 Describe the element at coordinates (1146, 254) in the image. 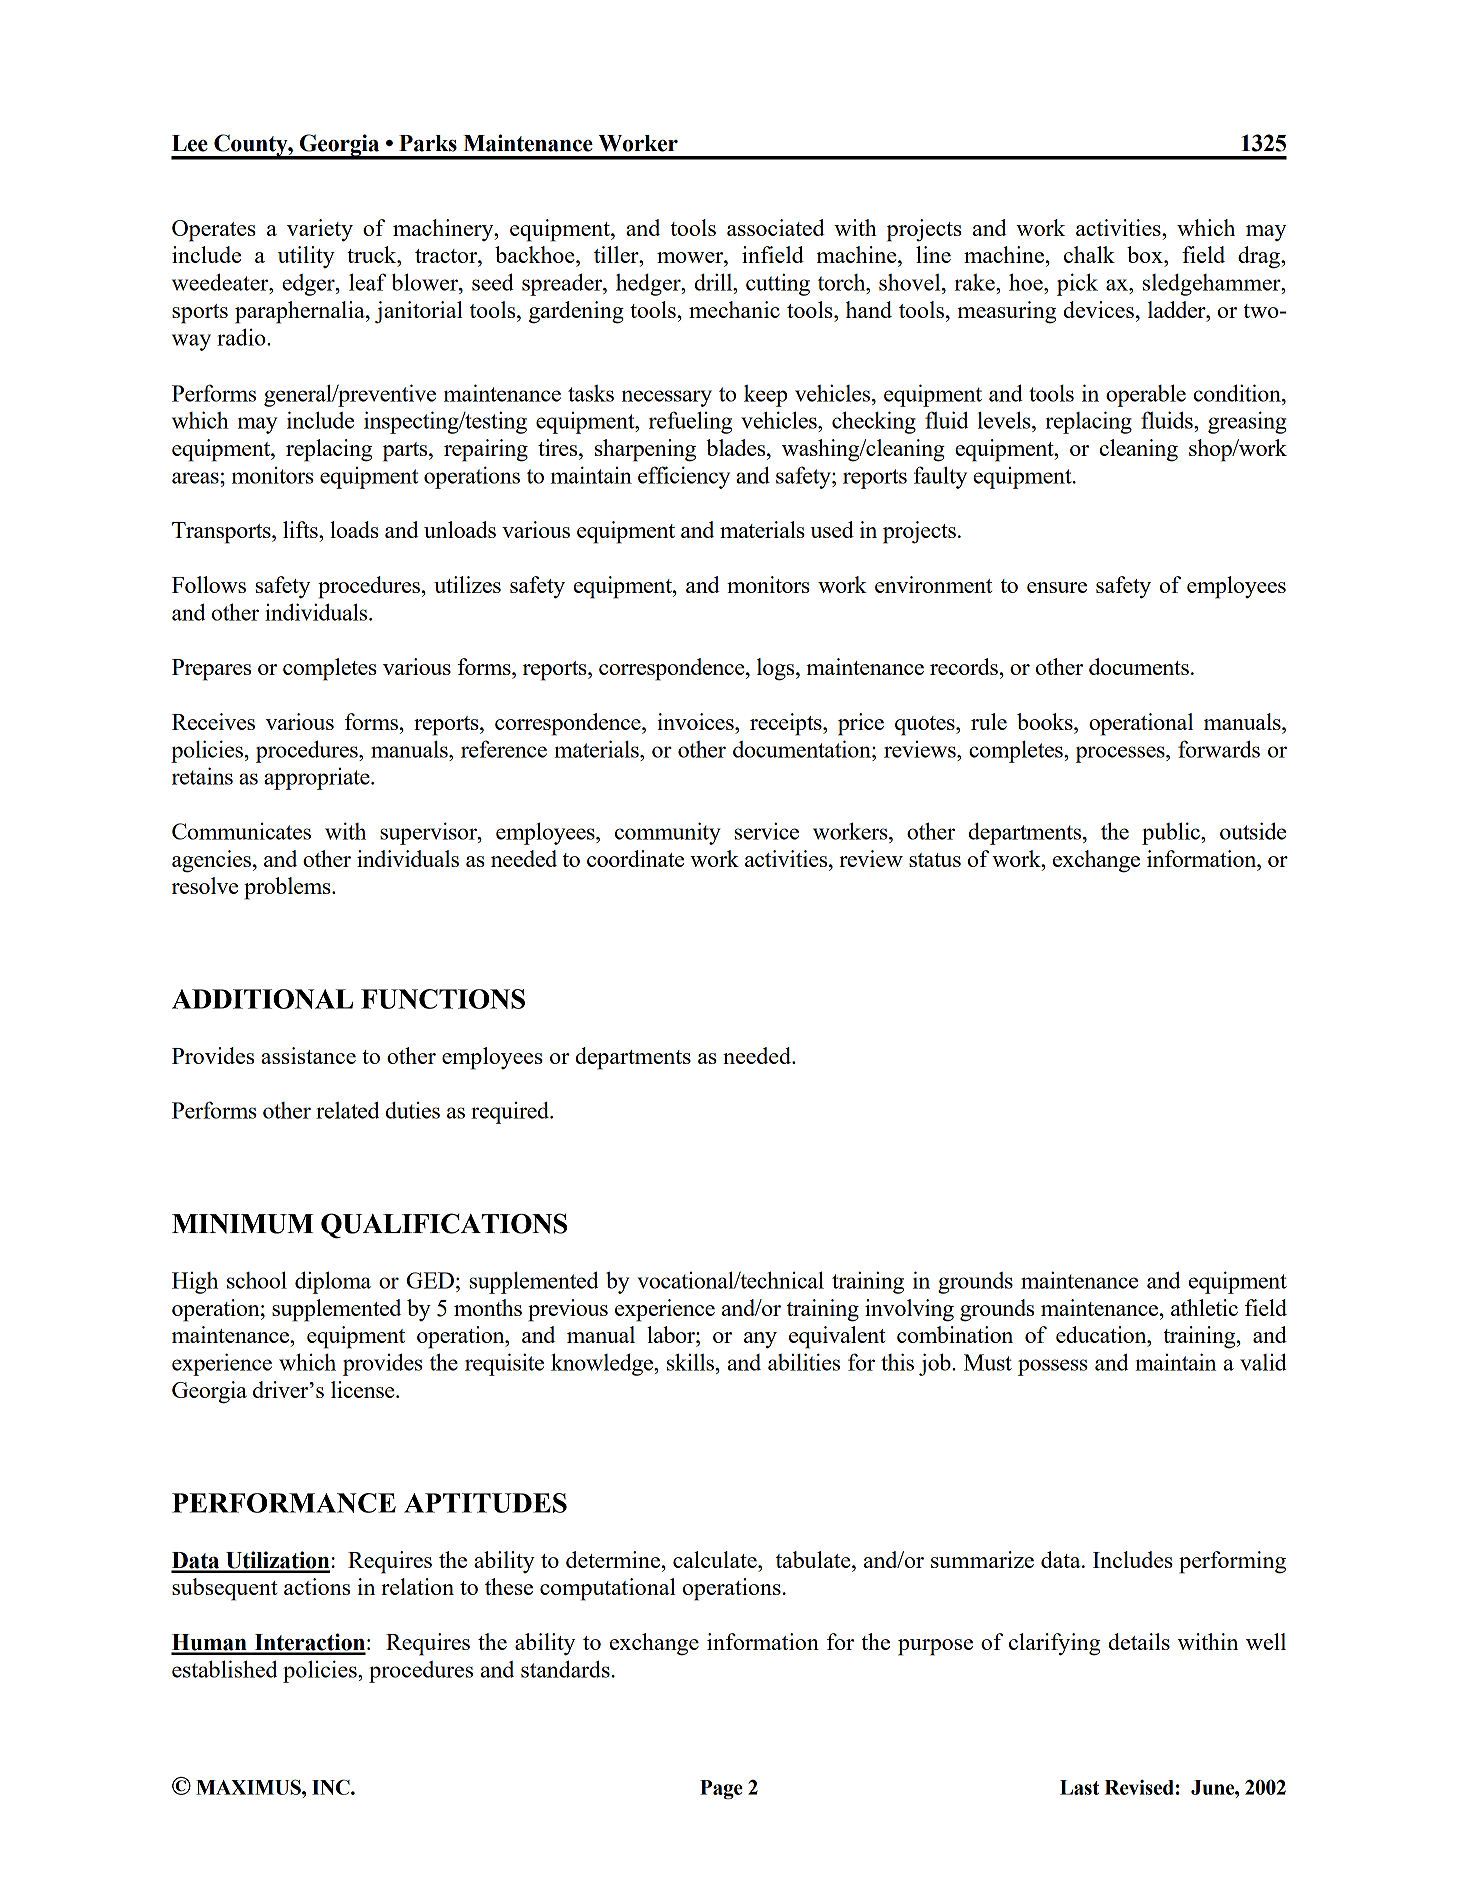

I see `box` at that location.
